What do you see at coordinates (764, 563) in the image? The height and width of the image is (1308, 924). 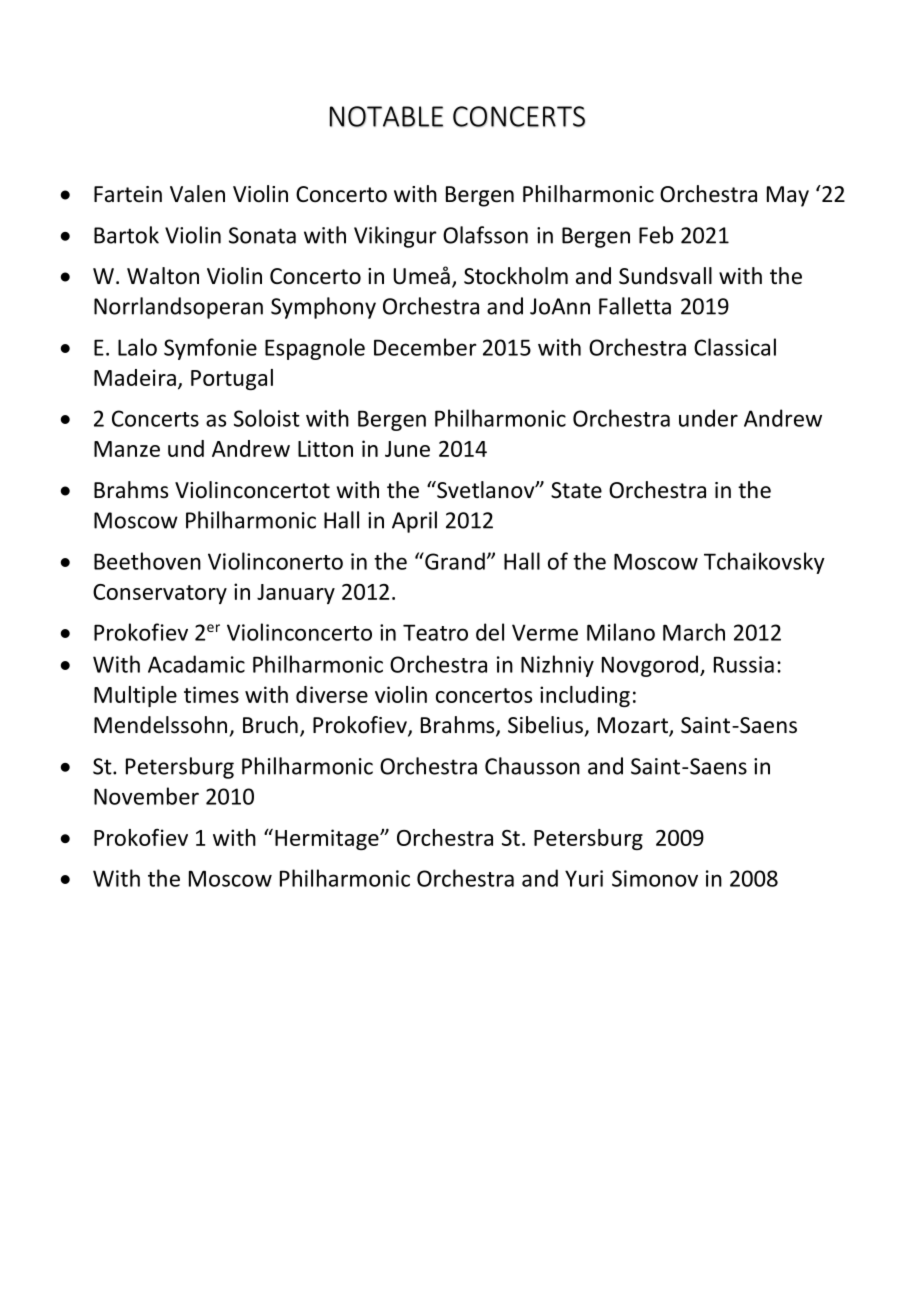 I see `Tchaikovsky` at bounding box center [764, 563].
